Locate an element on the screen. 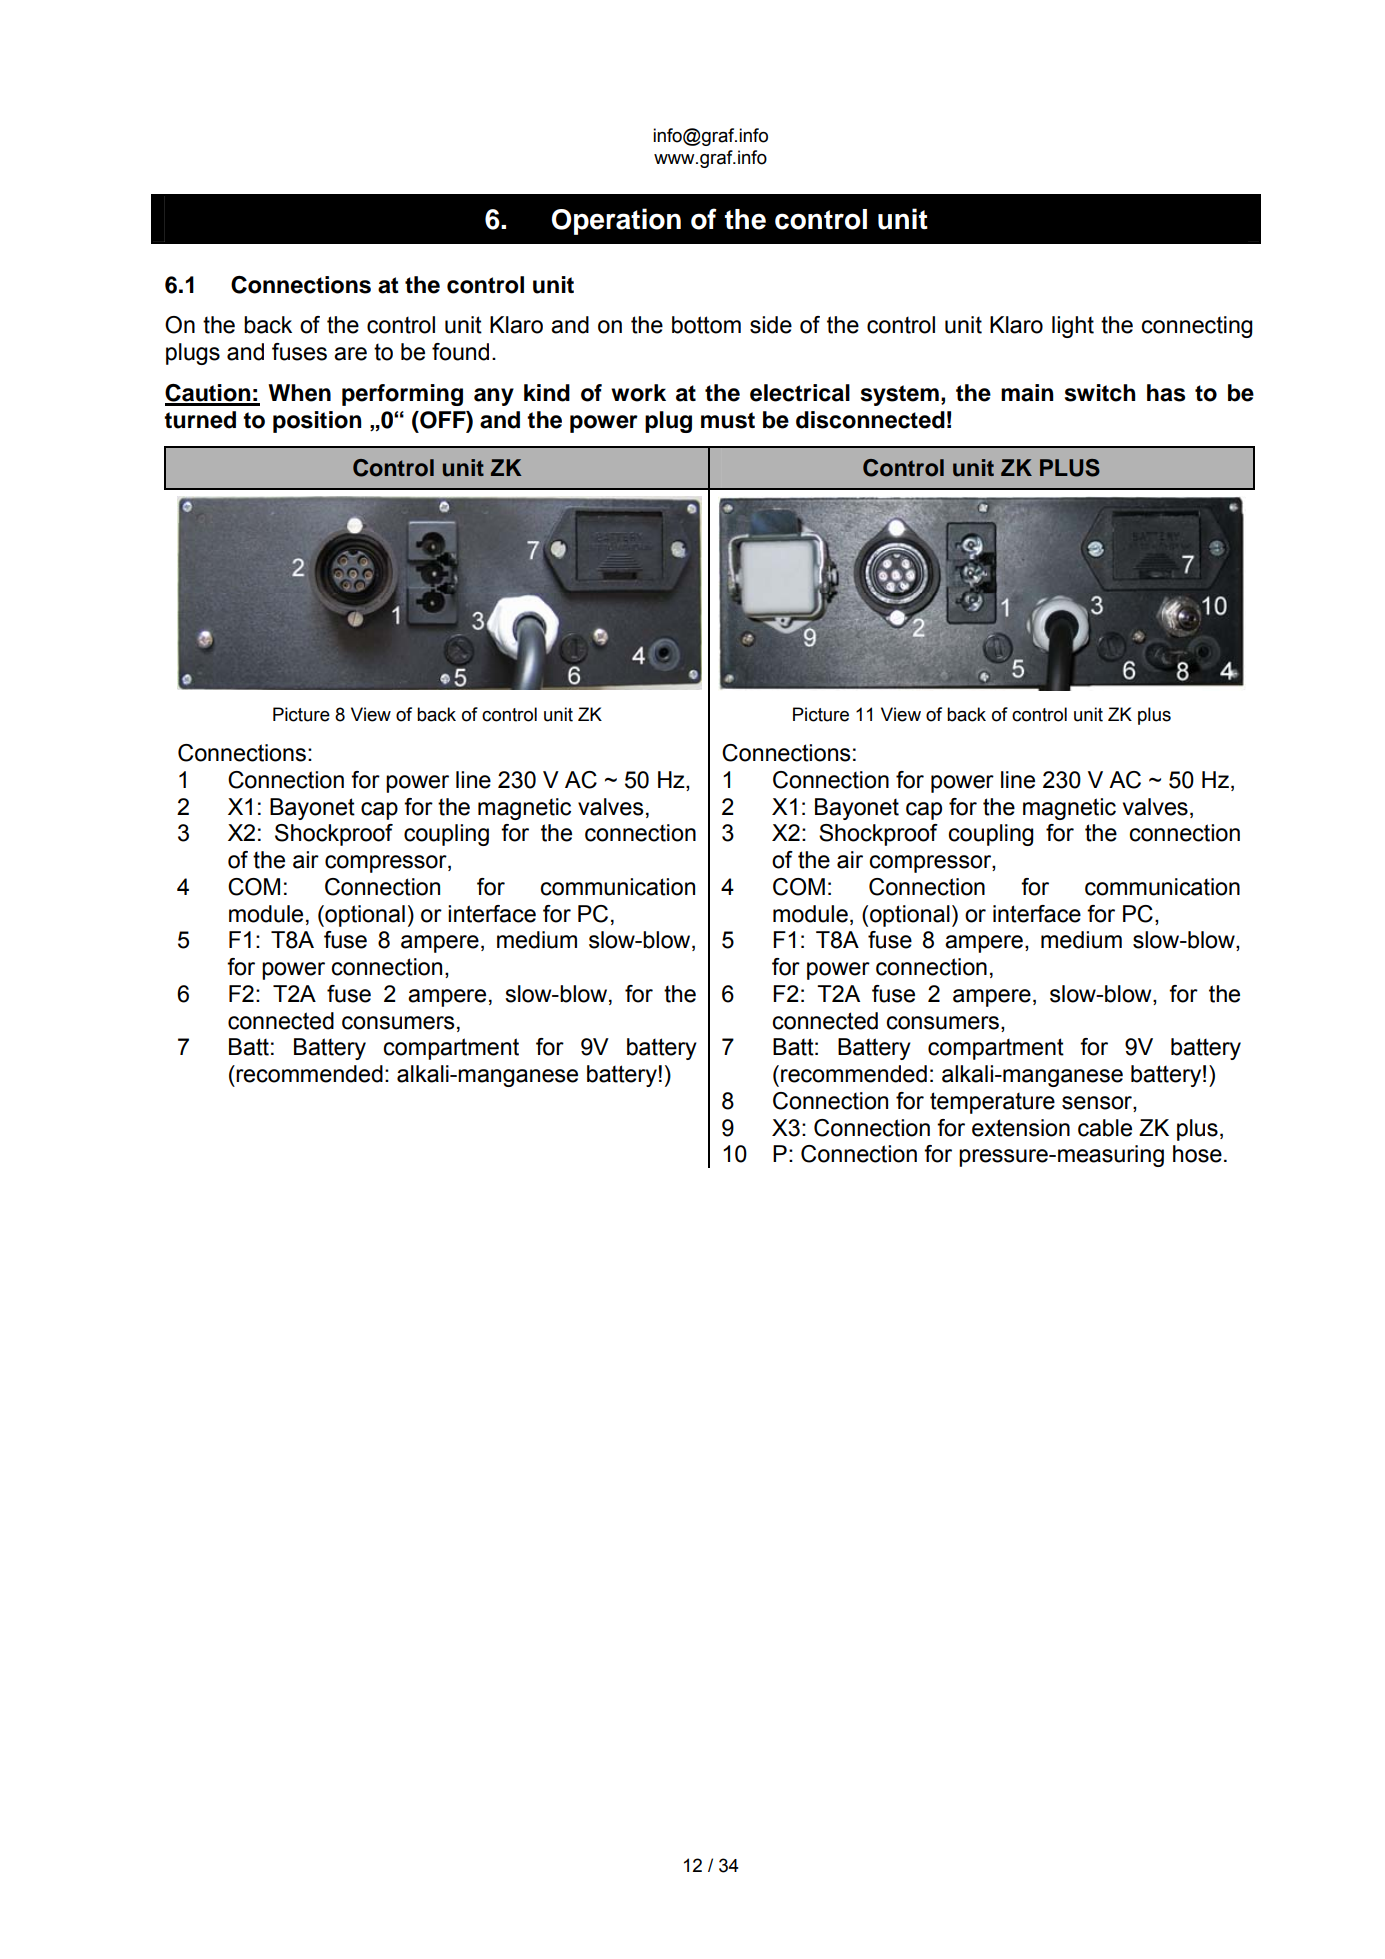  cable is located at coordinates (1105, 1128).
